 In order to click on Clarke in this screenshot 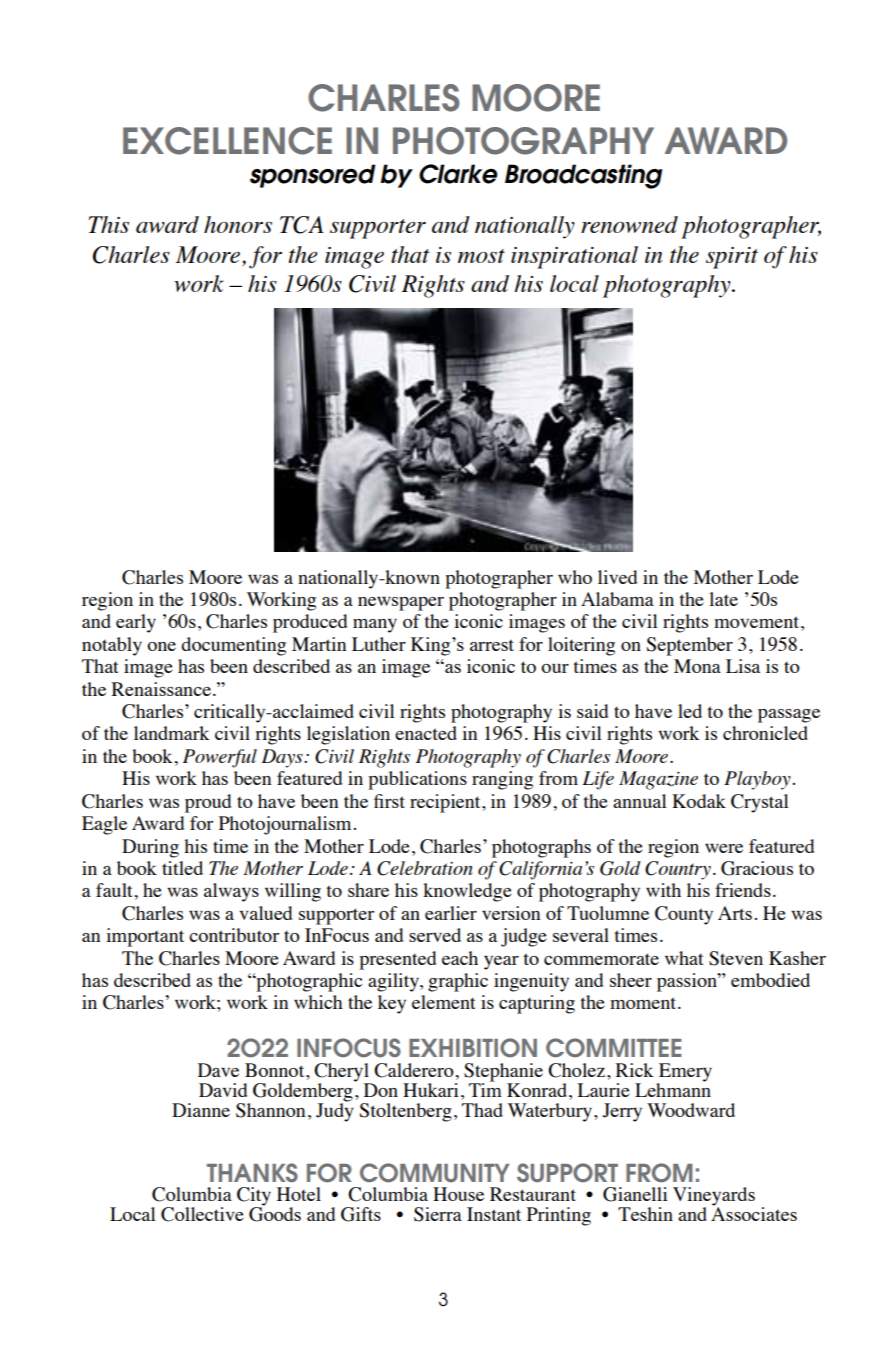, I will do `click(458, 174)`.
